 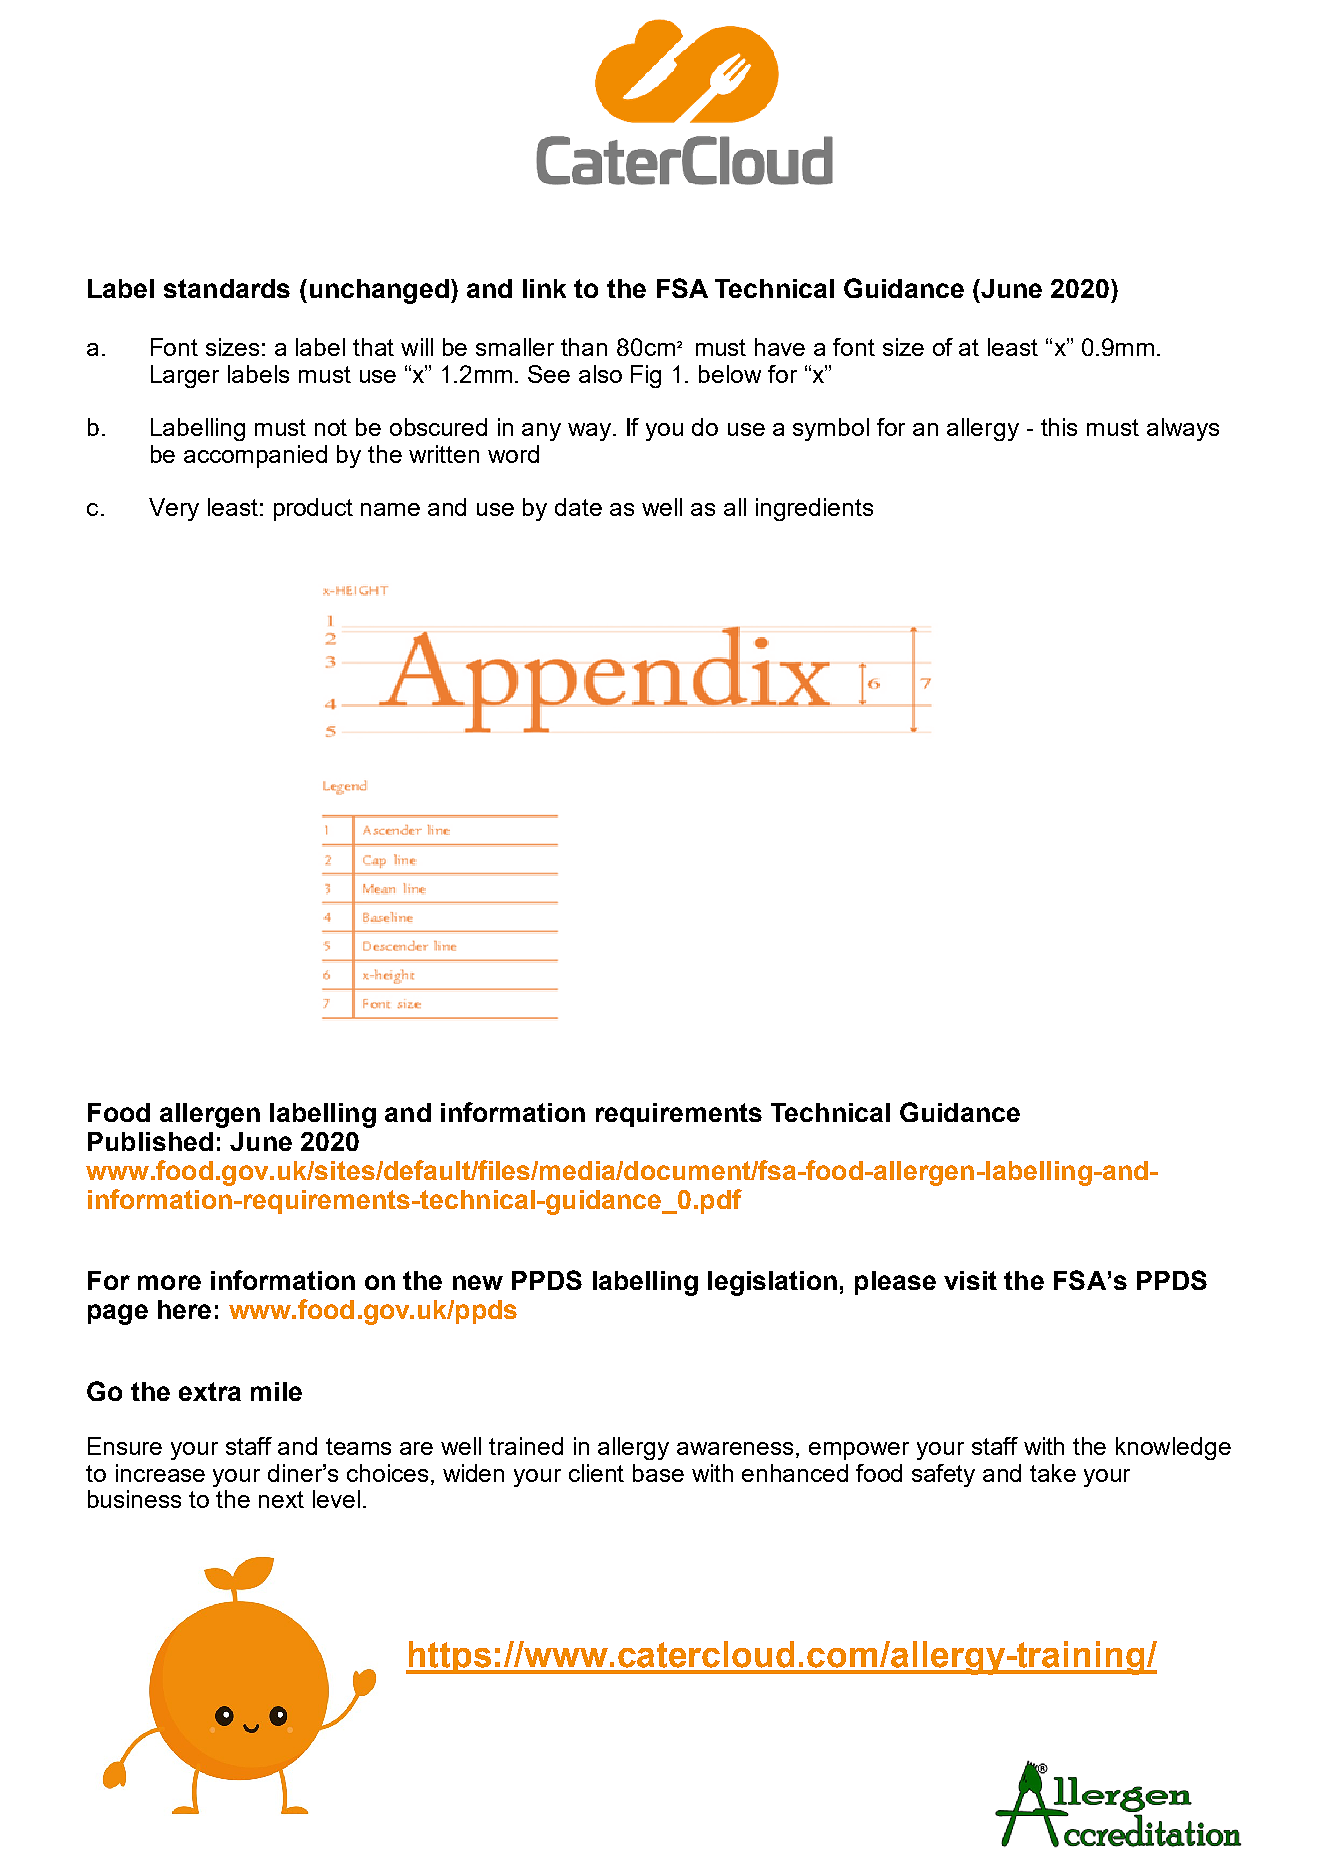 I want to click on than, so click(x=584, y=347).
